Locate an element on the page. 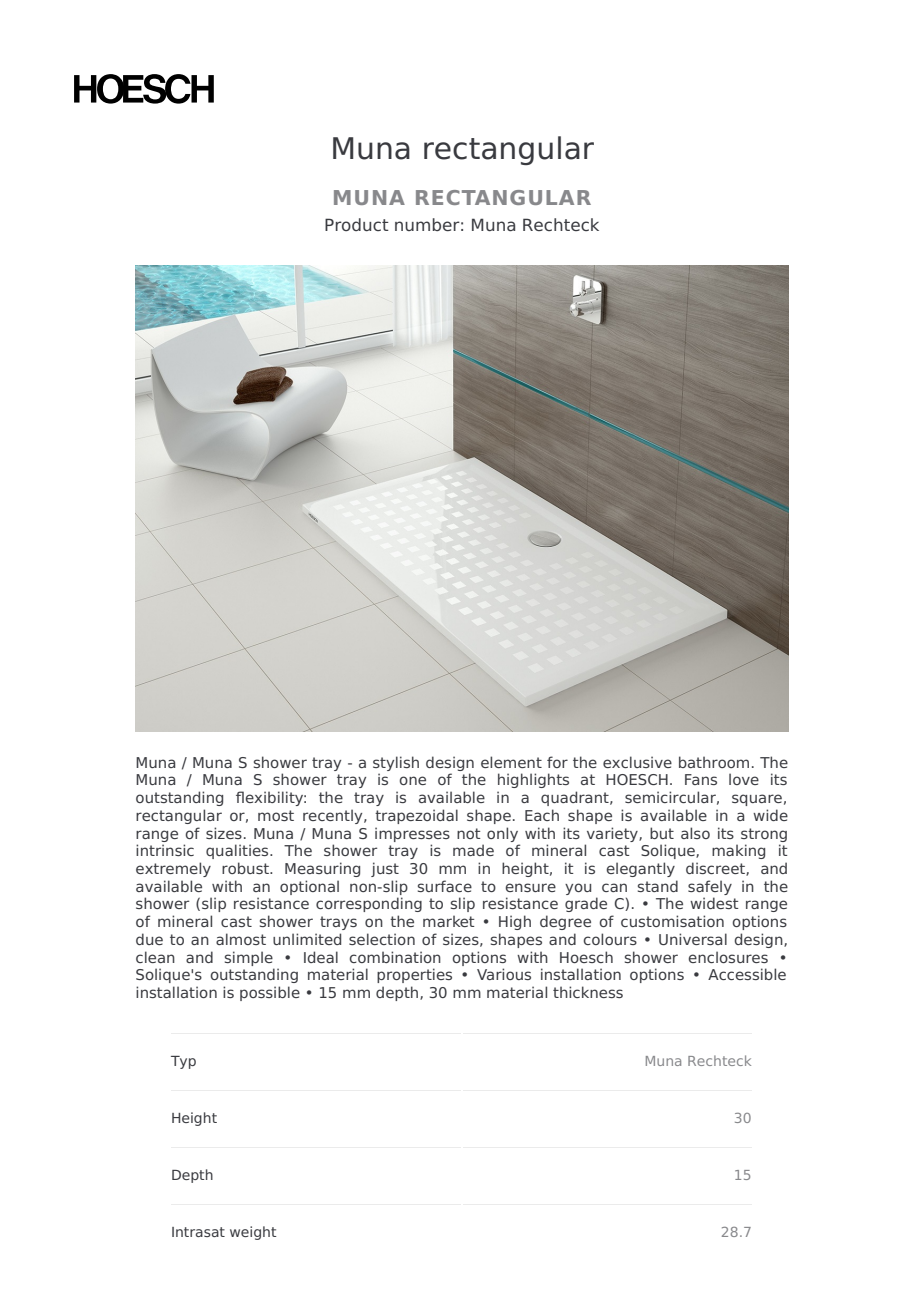 The height and width of the document is (1308, 924). stylish is located at coordinates (396, 763).
